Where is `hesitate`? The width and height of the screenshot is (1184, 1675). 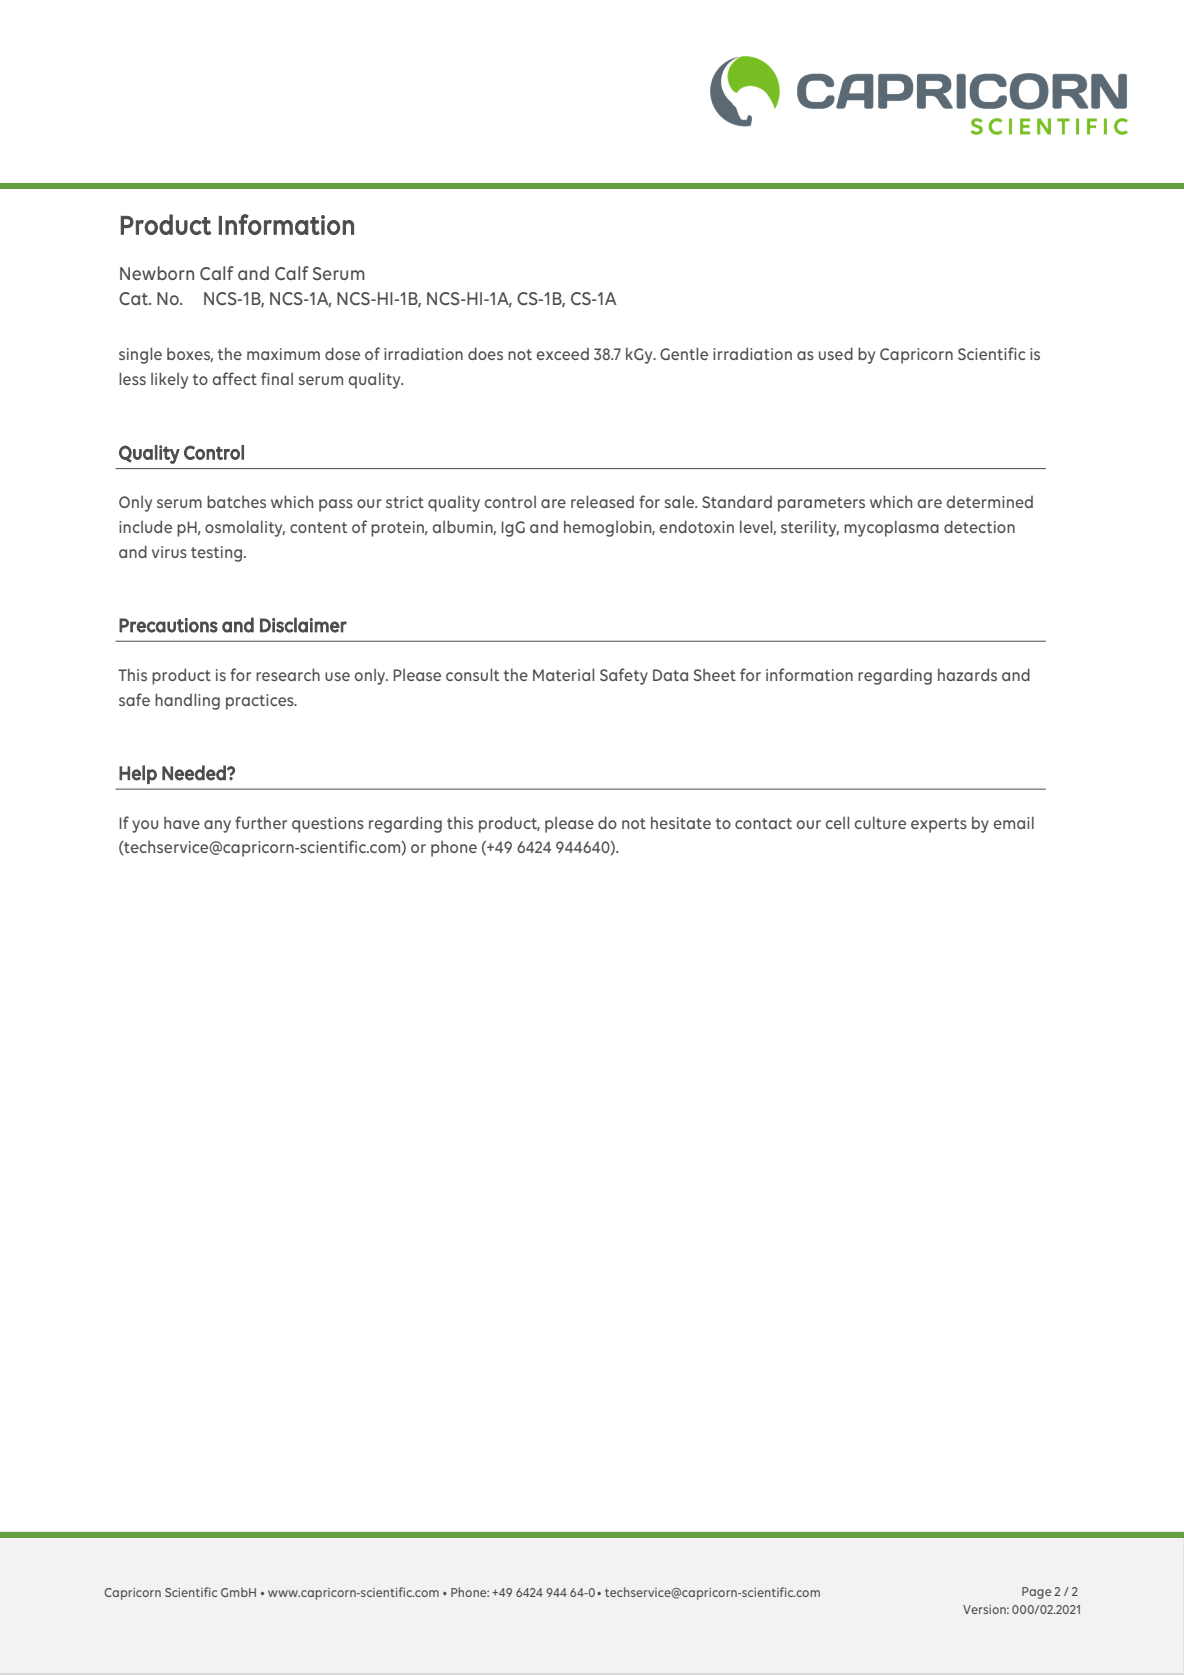
hesitate is located at coordinates (681, 822).
